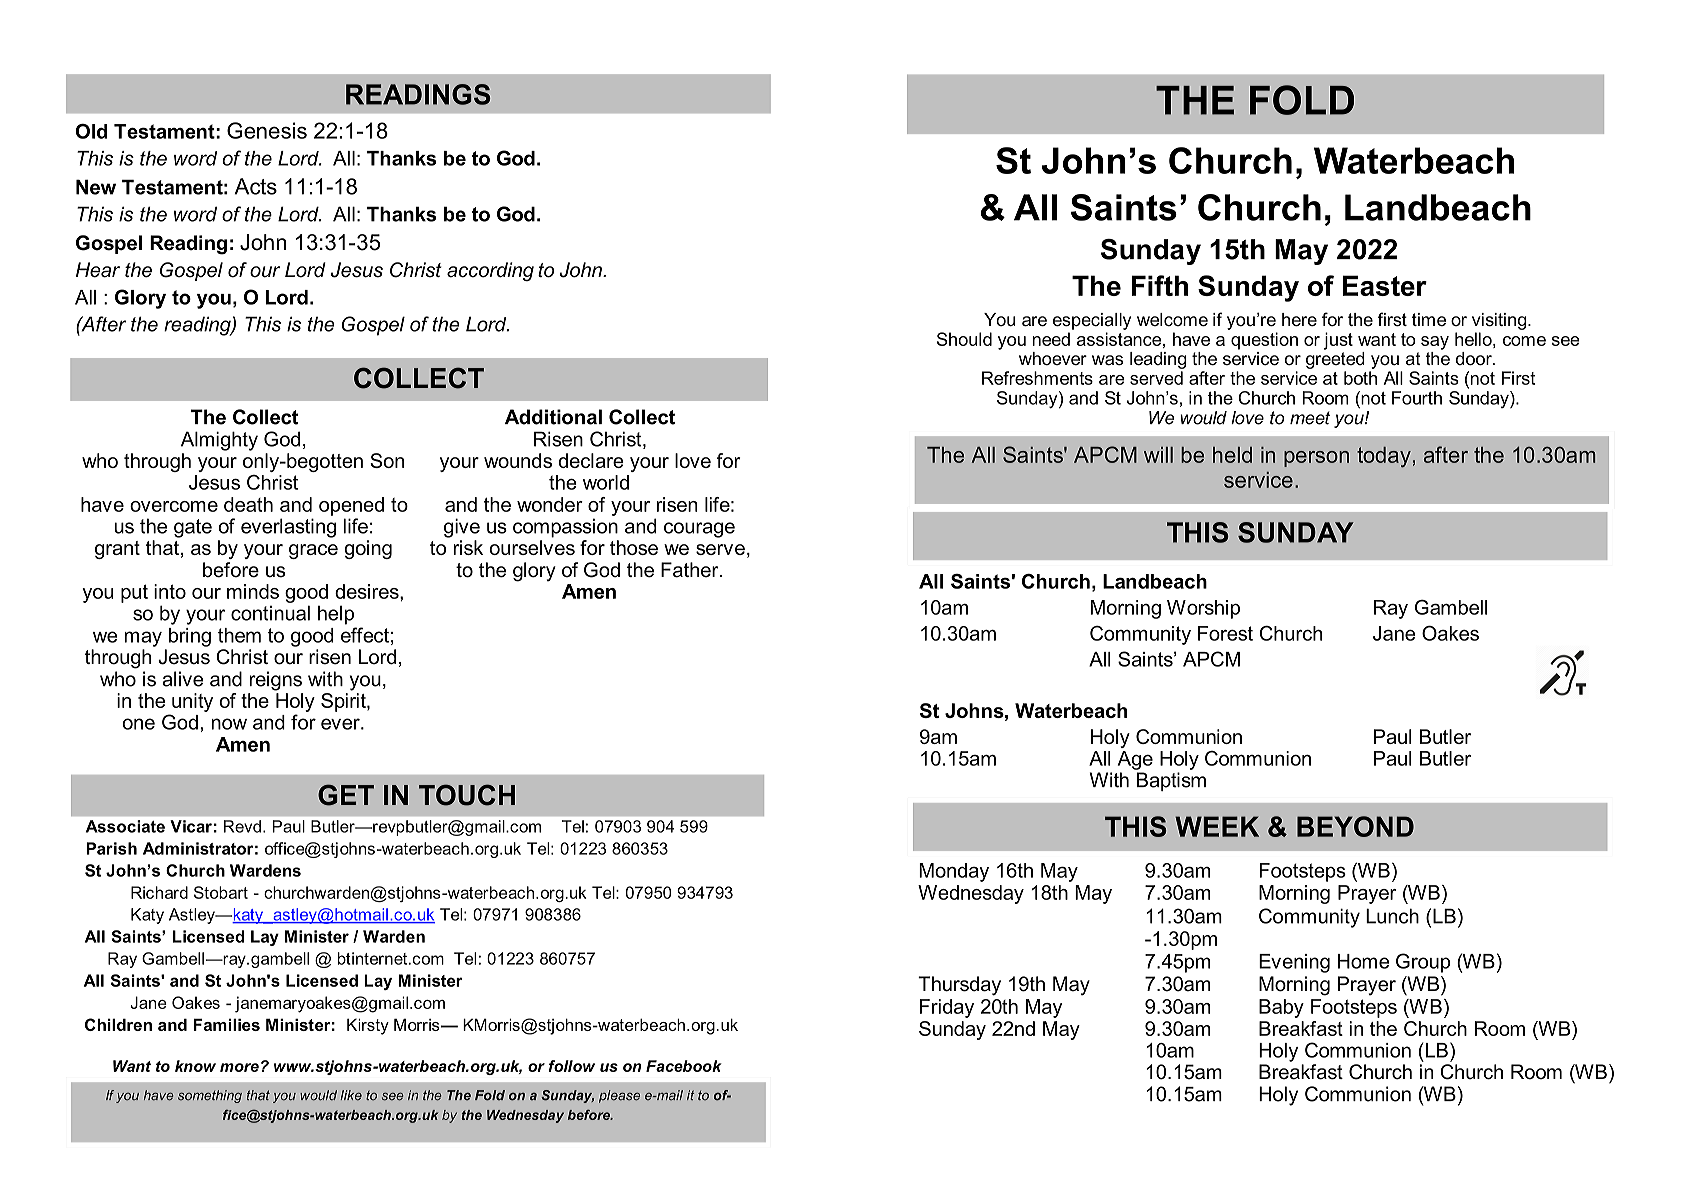 The width and height of the document is (1686, 1192). Describe the element at coordinates (691, 570) in the document. I see `Father` at that location.
